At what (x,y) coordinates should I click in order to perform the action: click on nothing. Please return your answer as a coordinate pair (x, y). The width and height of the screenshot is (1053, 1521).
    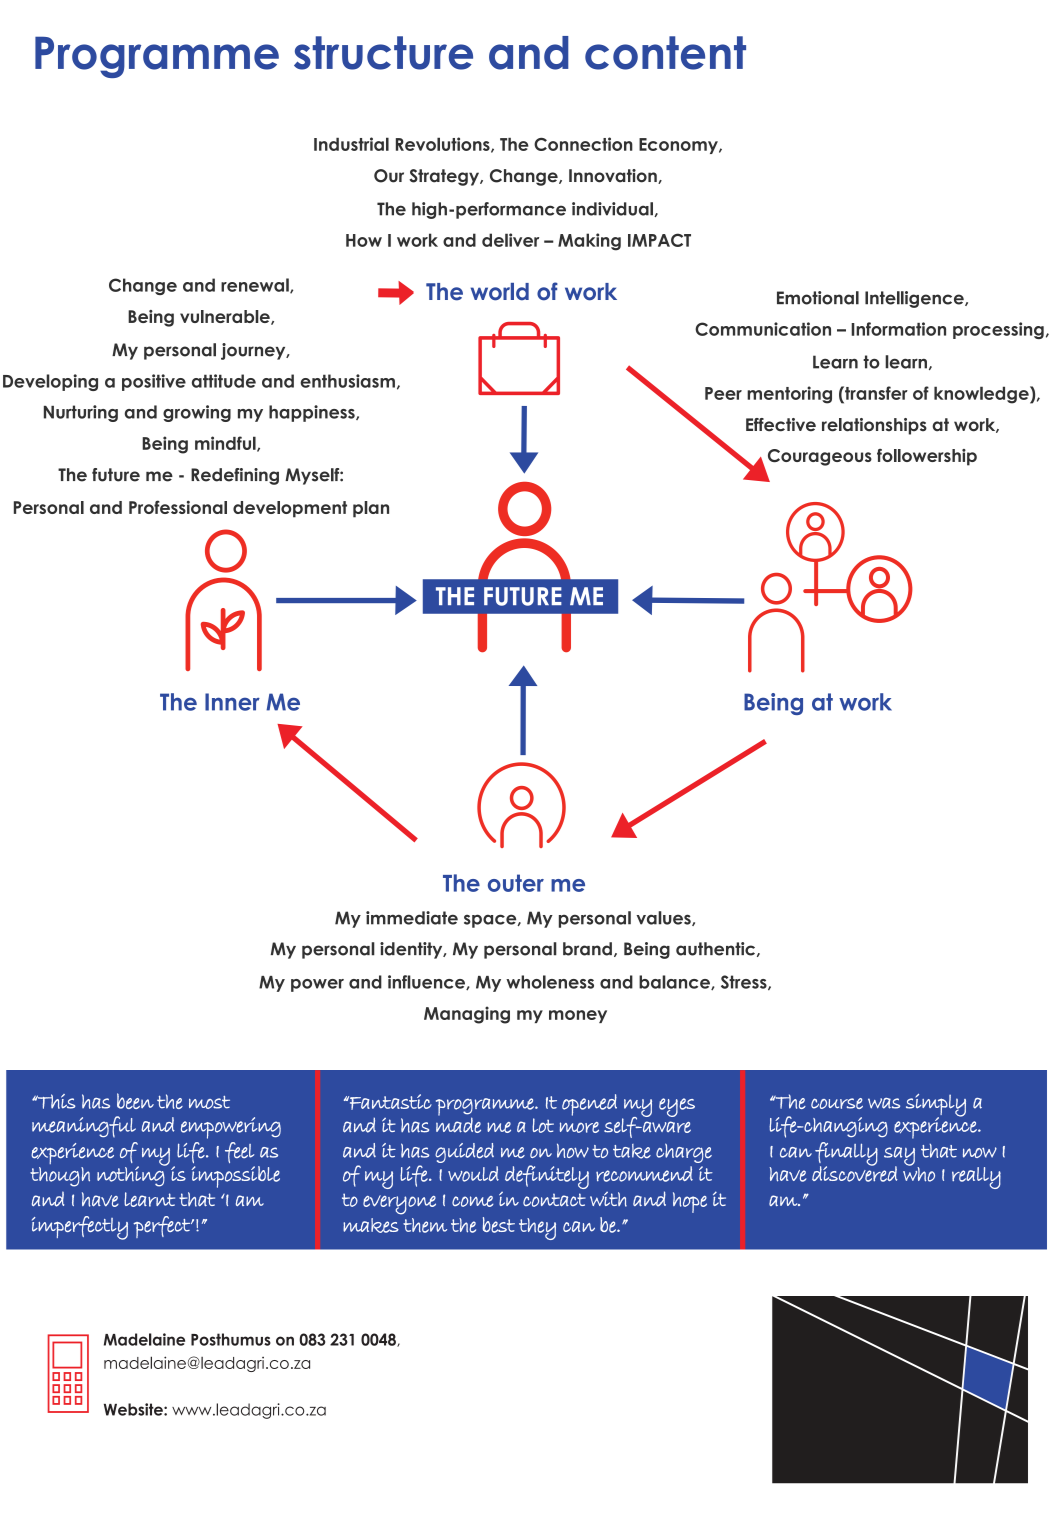
    Looking at the image, I should click on (132, 1175).
